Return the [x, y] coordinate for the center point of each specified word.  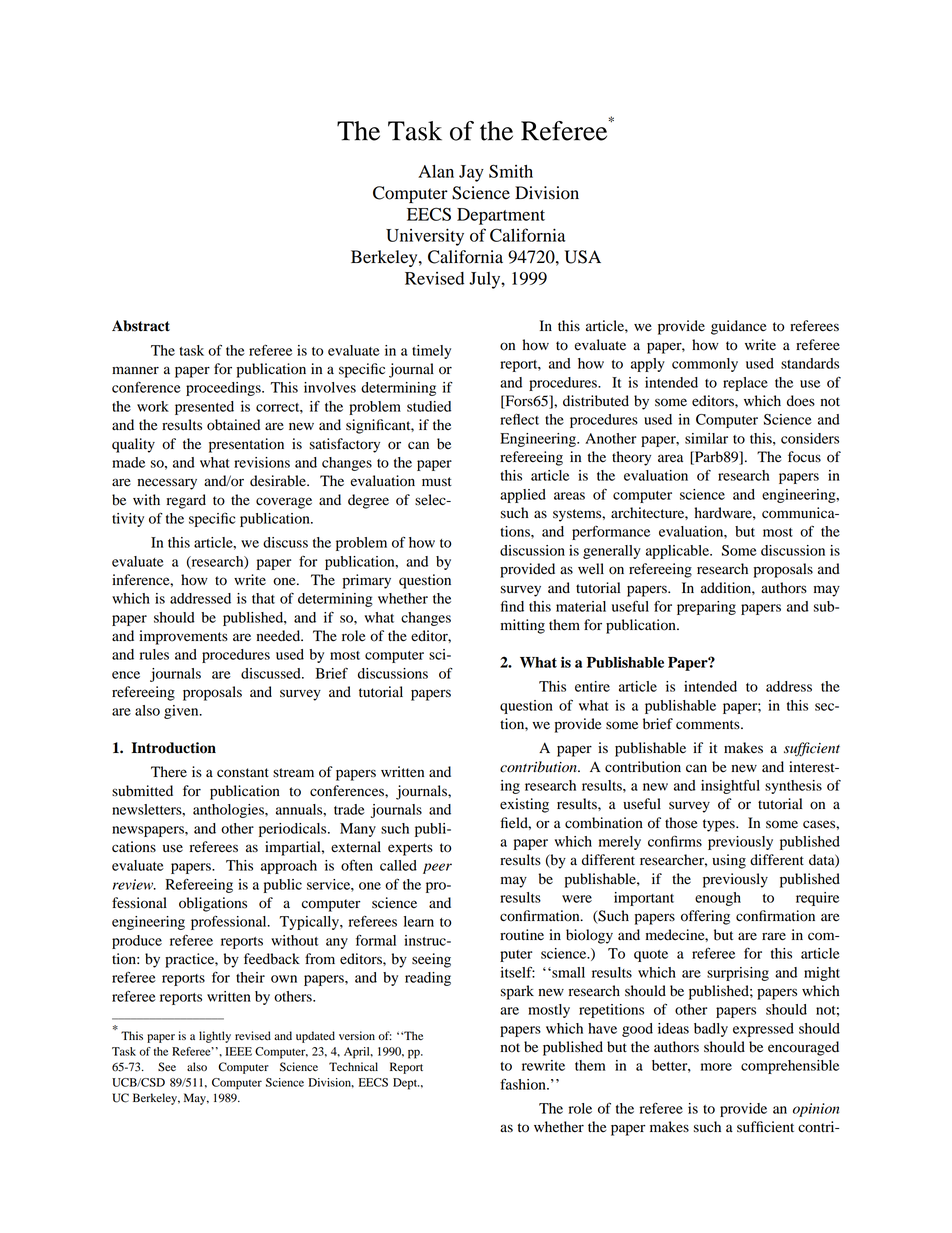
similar [706, 438]
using [729, 861]
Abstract [141, 326]
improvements [183, 637]
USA [582, 257]
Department [501, 216]
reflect [519, 419]
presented [204, 408]
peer [437, 868]
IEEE [238, 1051]
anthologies [229, 811]
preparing [706, 608]
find [512, 606]
